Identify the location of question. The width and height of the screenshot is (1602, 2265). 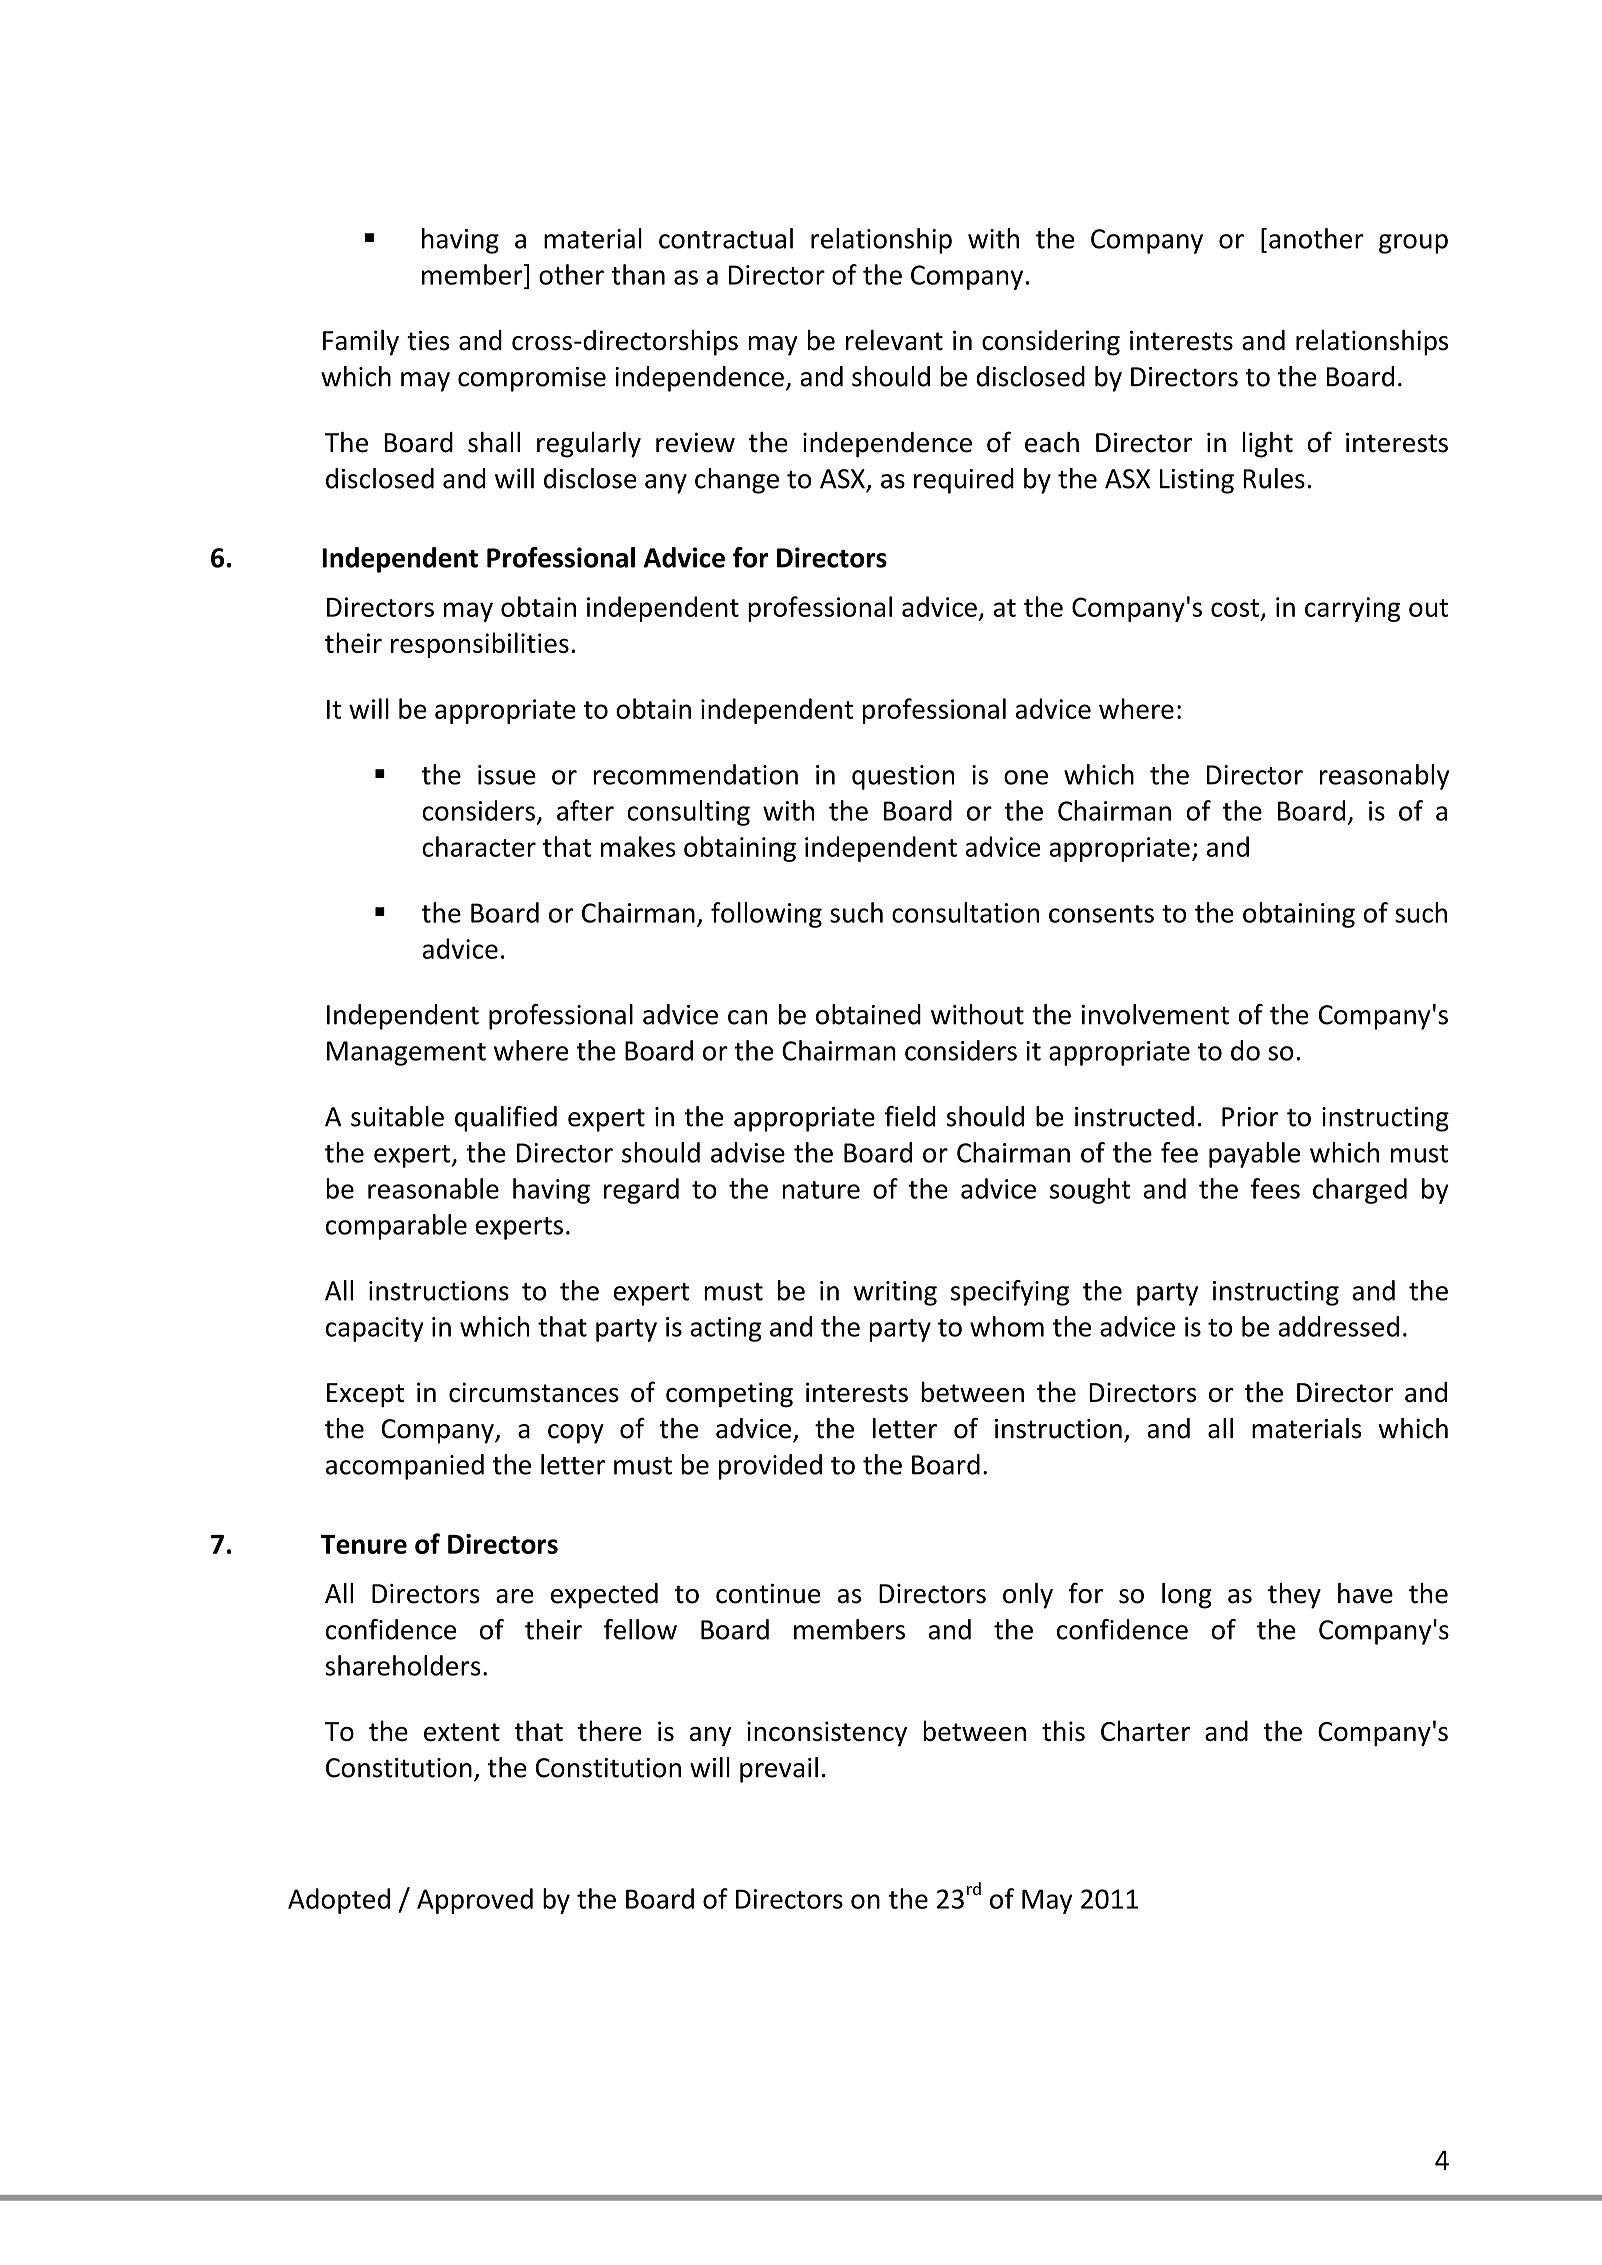
(903, 777).
